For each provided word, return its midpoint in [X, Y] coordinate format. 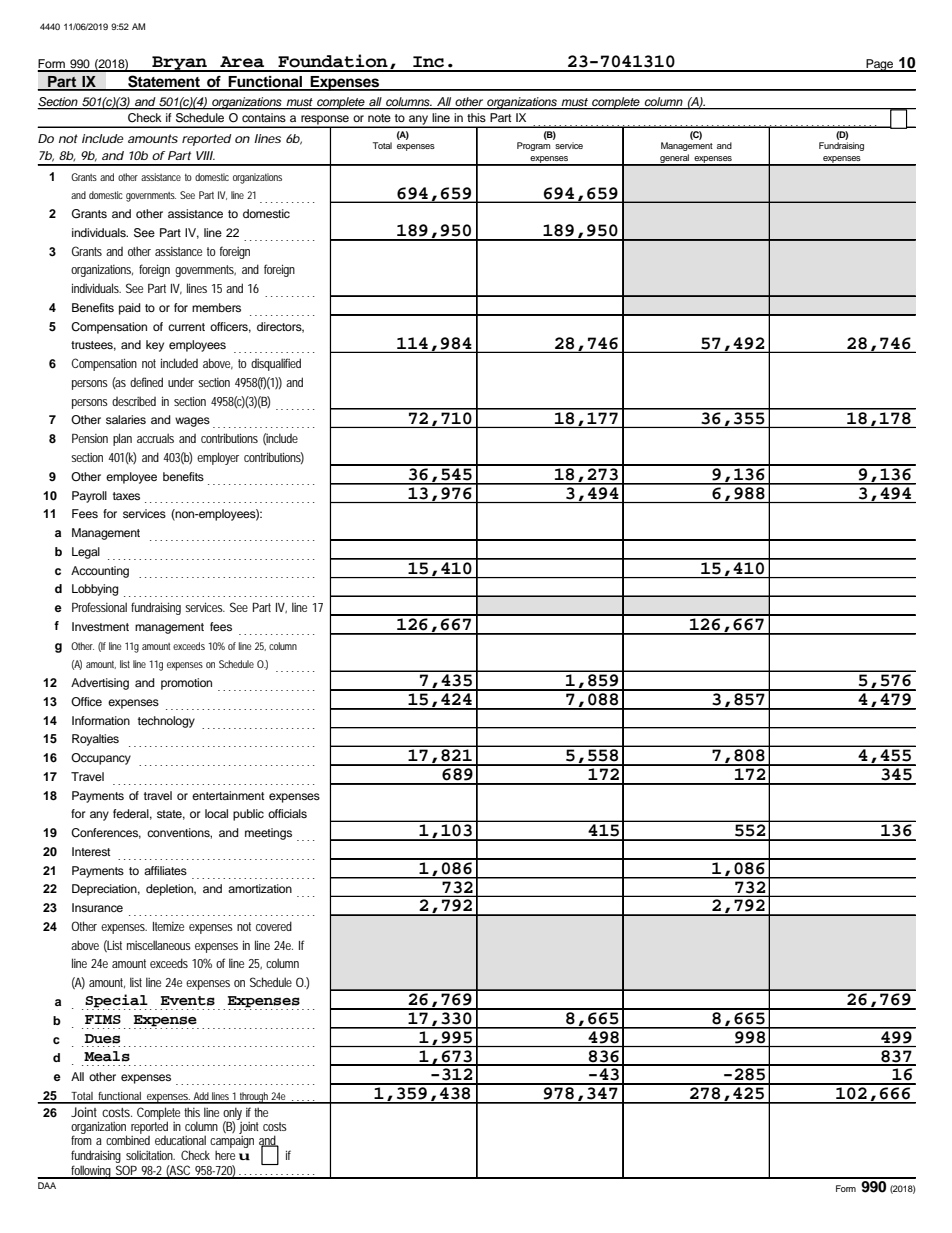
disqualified [276, 364]
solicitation [150, 1155]
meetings [268, 834]
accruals [155, 438]
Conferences [106, 833]
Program [533, 146]
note [379, 118]
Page [879, 65]
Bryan [179, 64]
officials [287, 813]
